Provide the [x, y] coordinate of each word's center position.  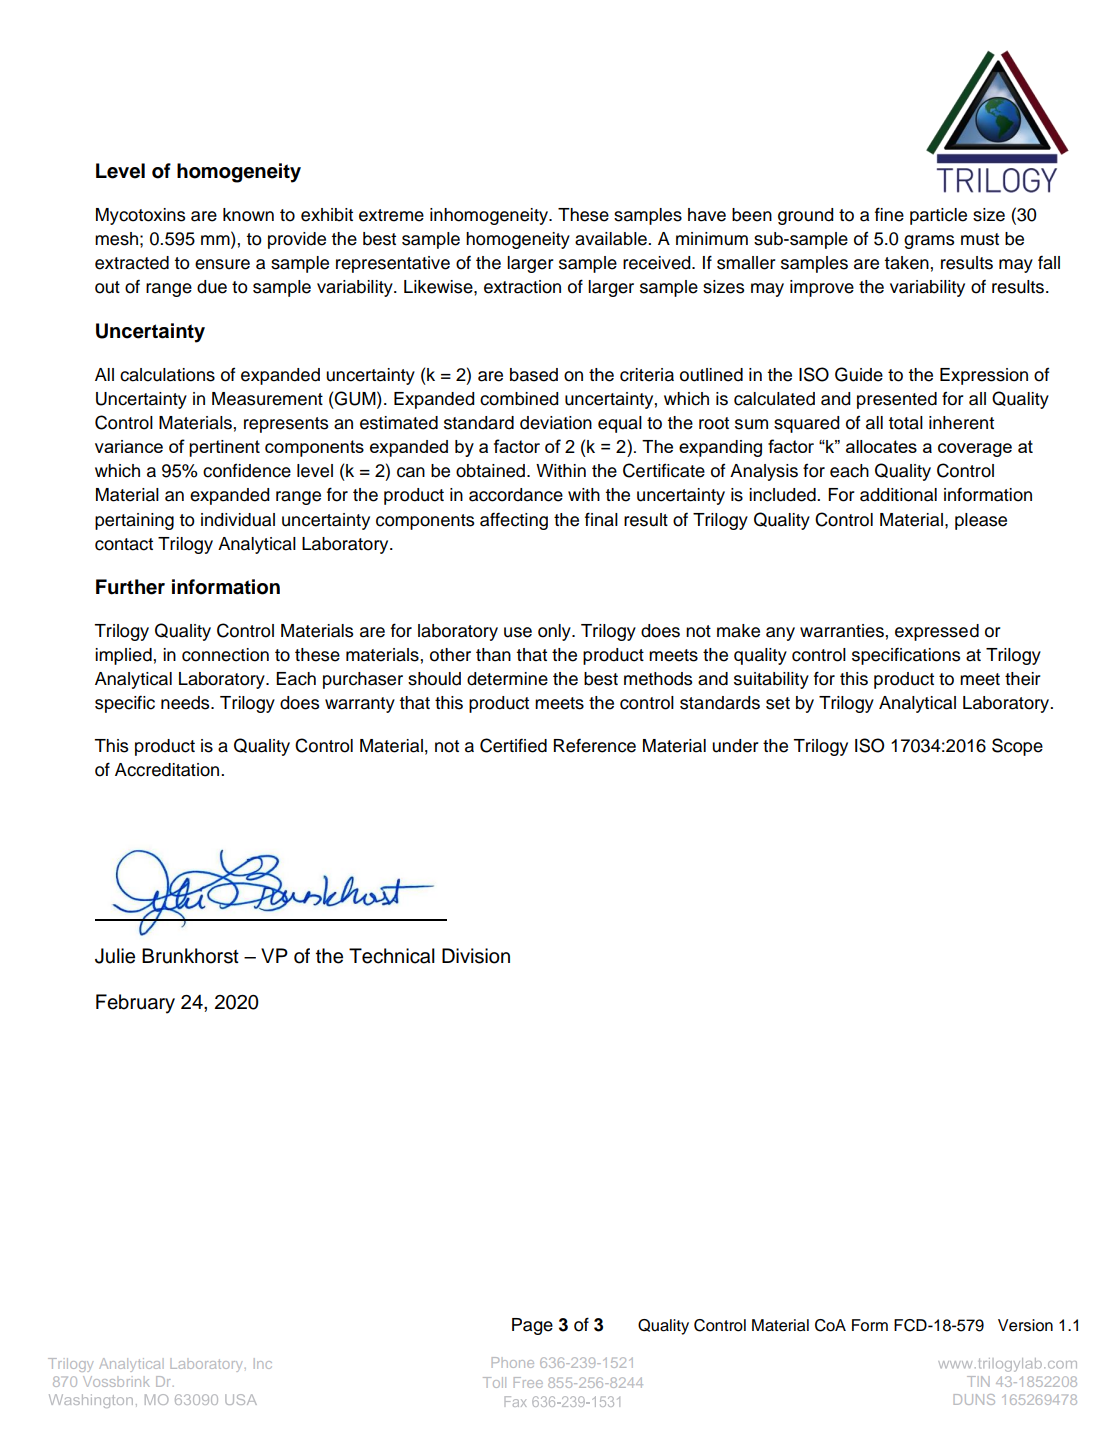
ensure [222, 264]
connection [225, 655]
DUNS [974, 1399]
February [135, 1004]
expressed [937, 632]
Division [476, 956]
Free [528, 1382]
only [555, 632]
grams [929, 242]
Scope [1017, 747]
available [612, 239]
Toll [494, 1382]
